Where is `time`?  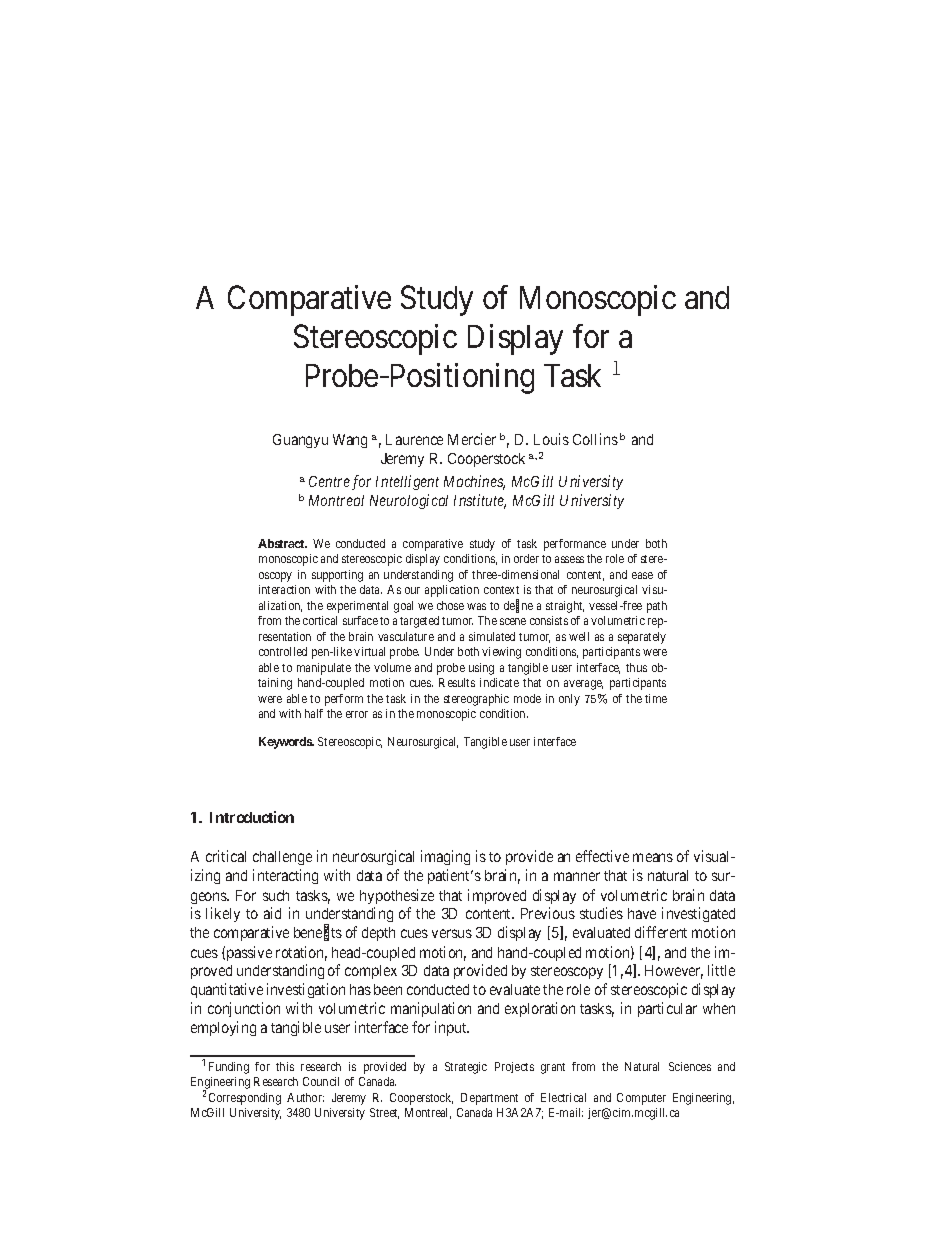
time is located at coordinates (656, 698).
